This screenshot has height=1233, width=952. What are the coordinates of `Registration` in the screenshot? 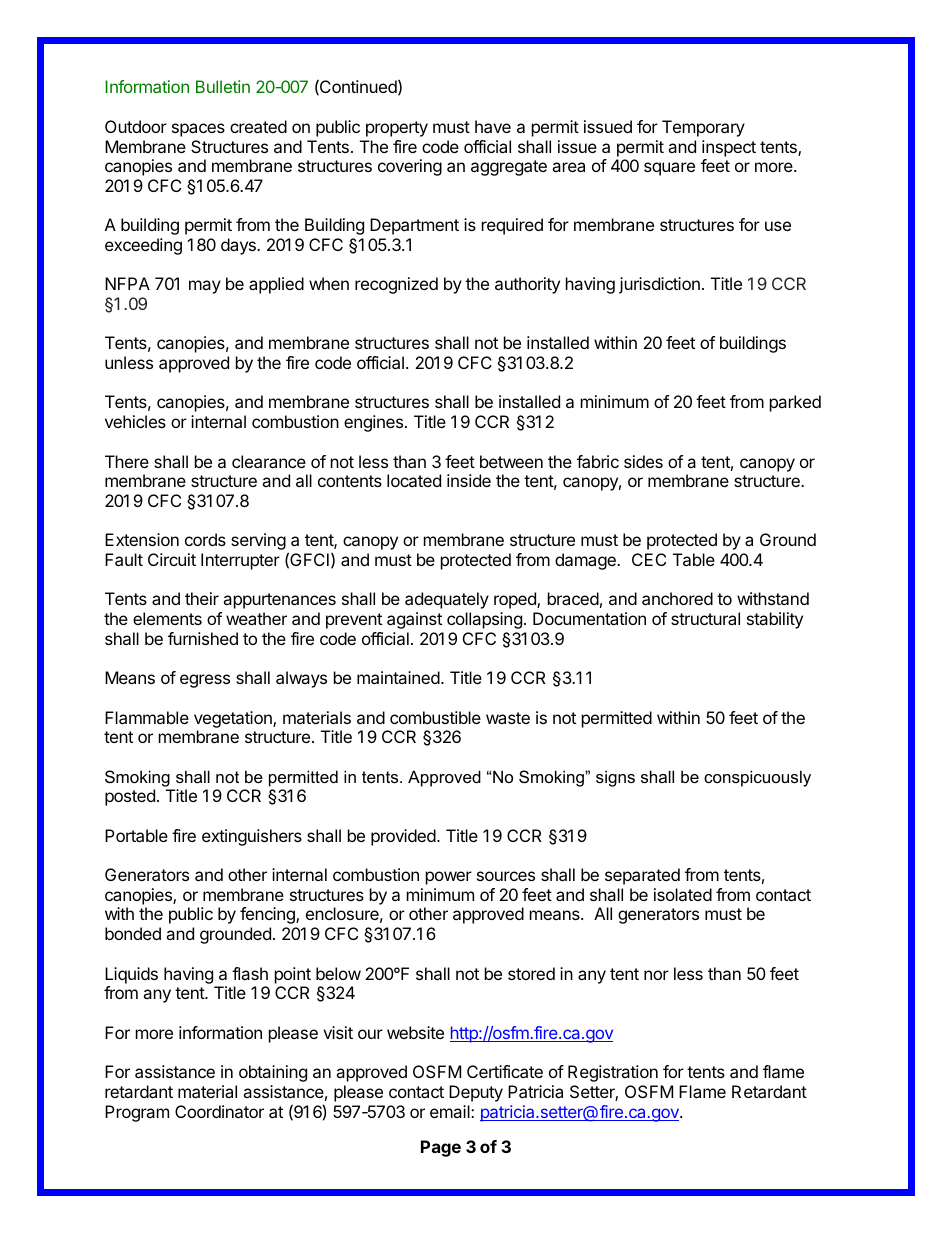 It's located at (613, 1073).
